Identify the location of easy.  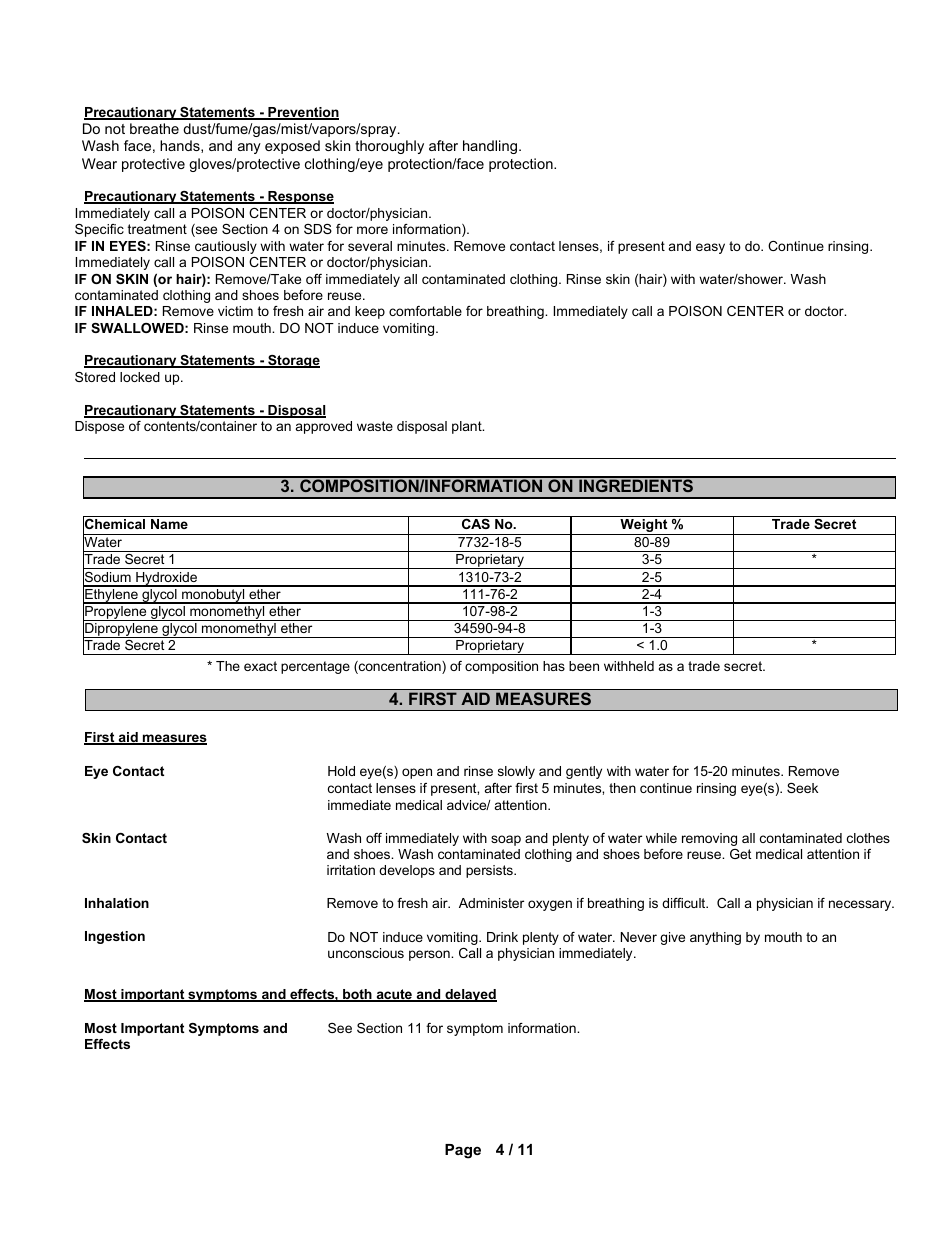
(710, 248).
